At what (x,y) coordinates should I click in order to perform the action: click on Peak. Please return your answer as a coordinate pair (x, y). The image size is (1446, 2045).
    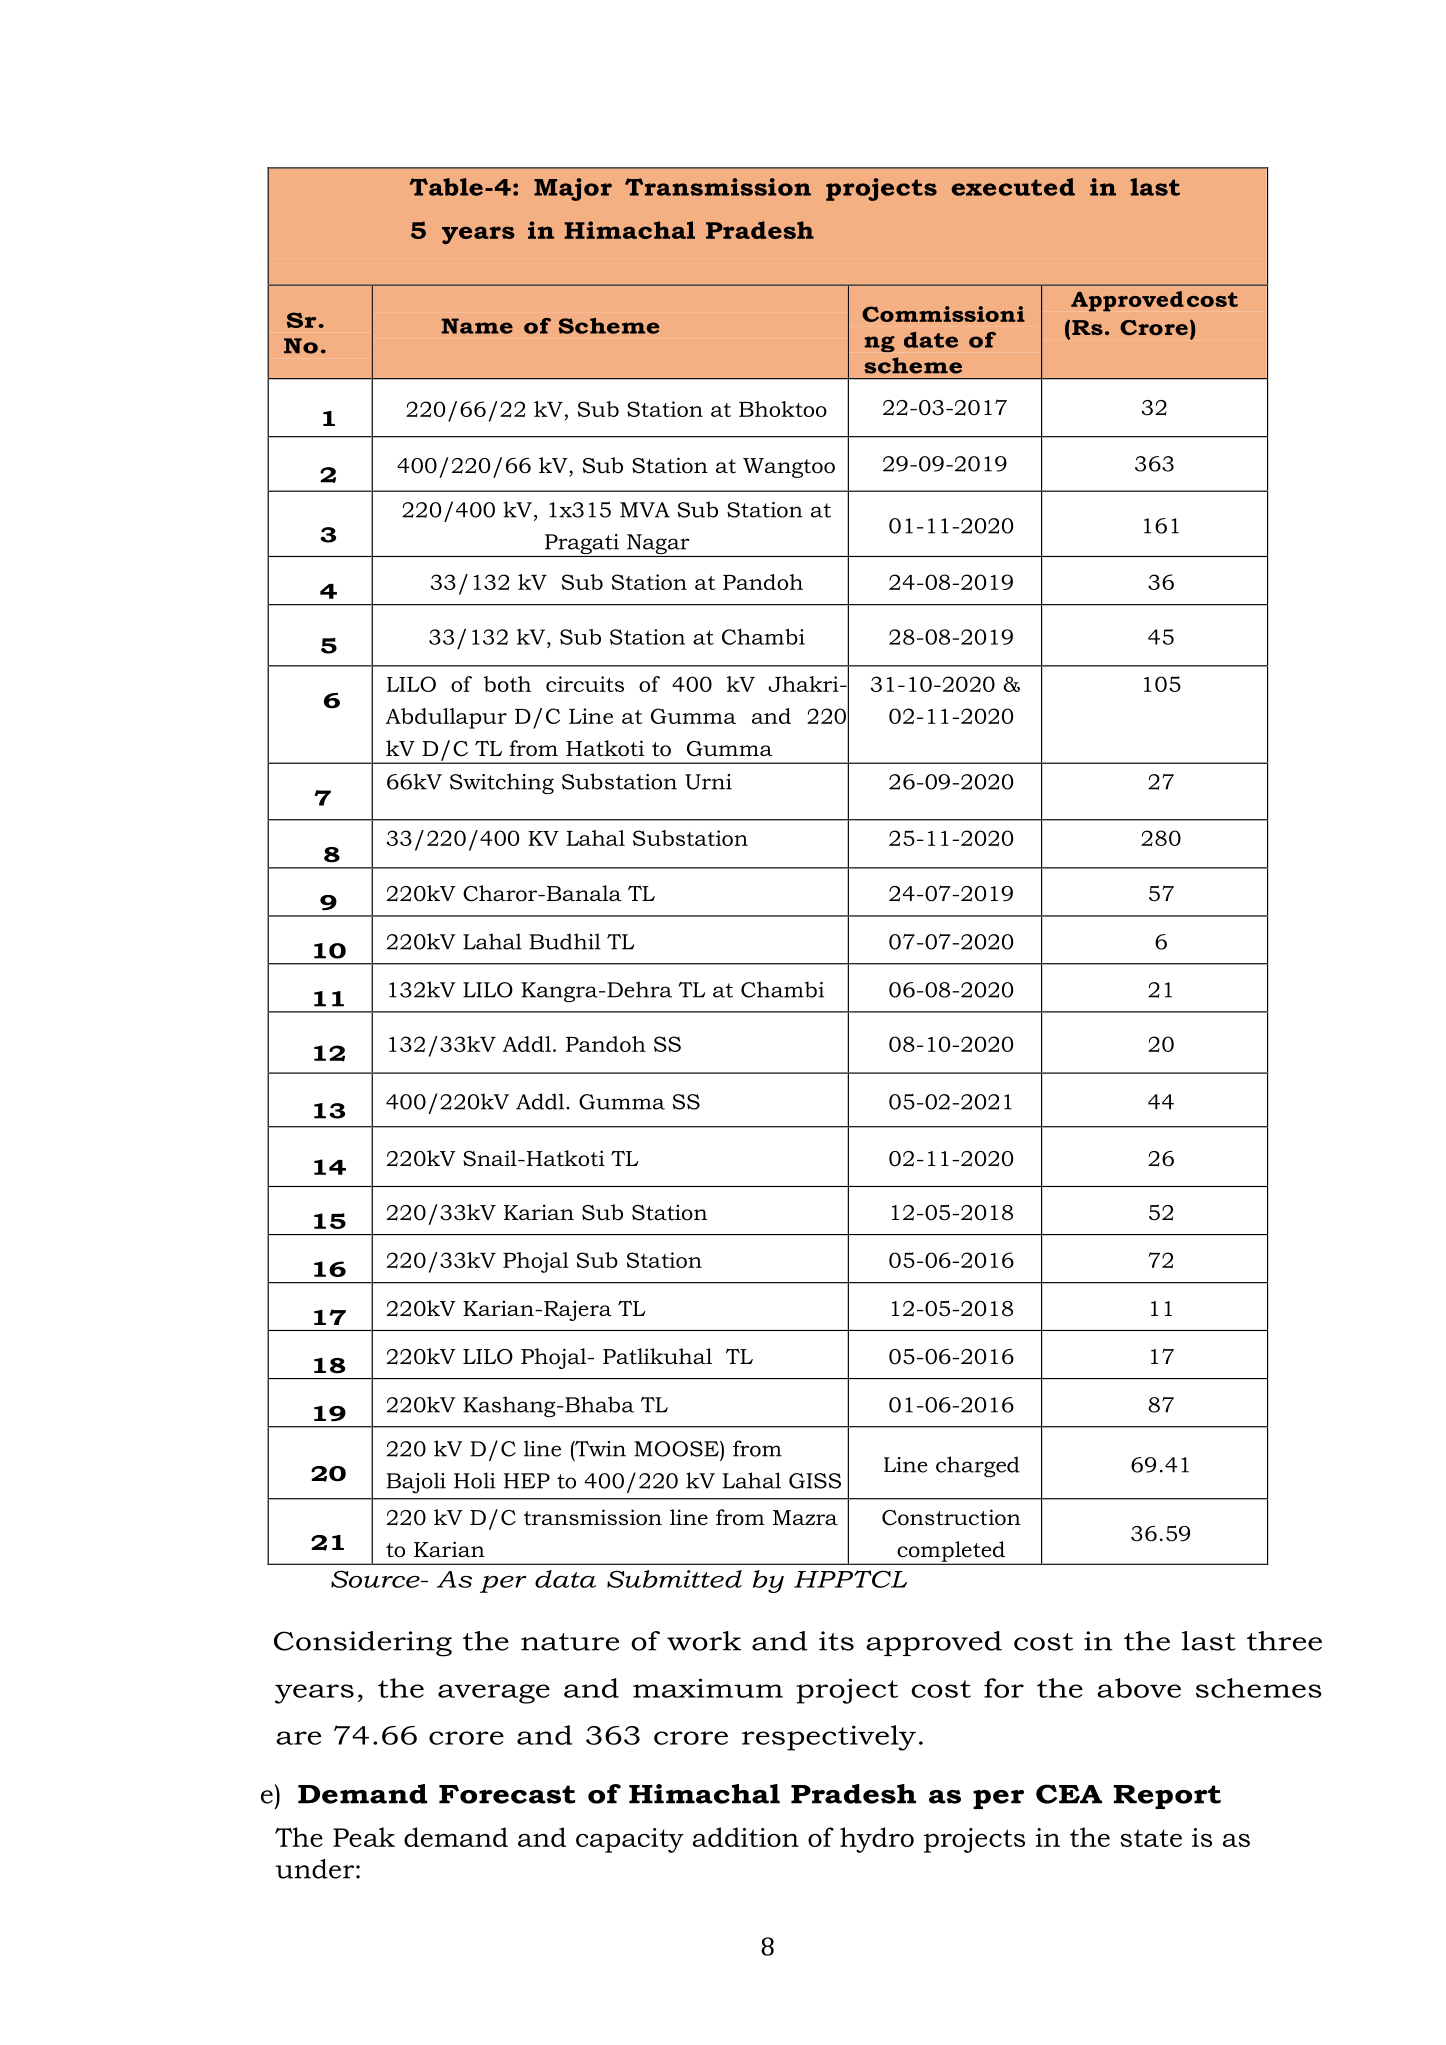
    Looking at the image, I should click on (364, 1837).
